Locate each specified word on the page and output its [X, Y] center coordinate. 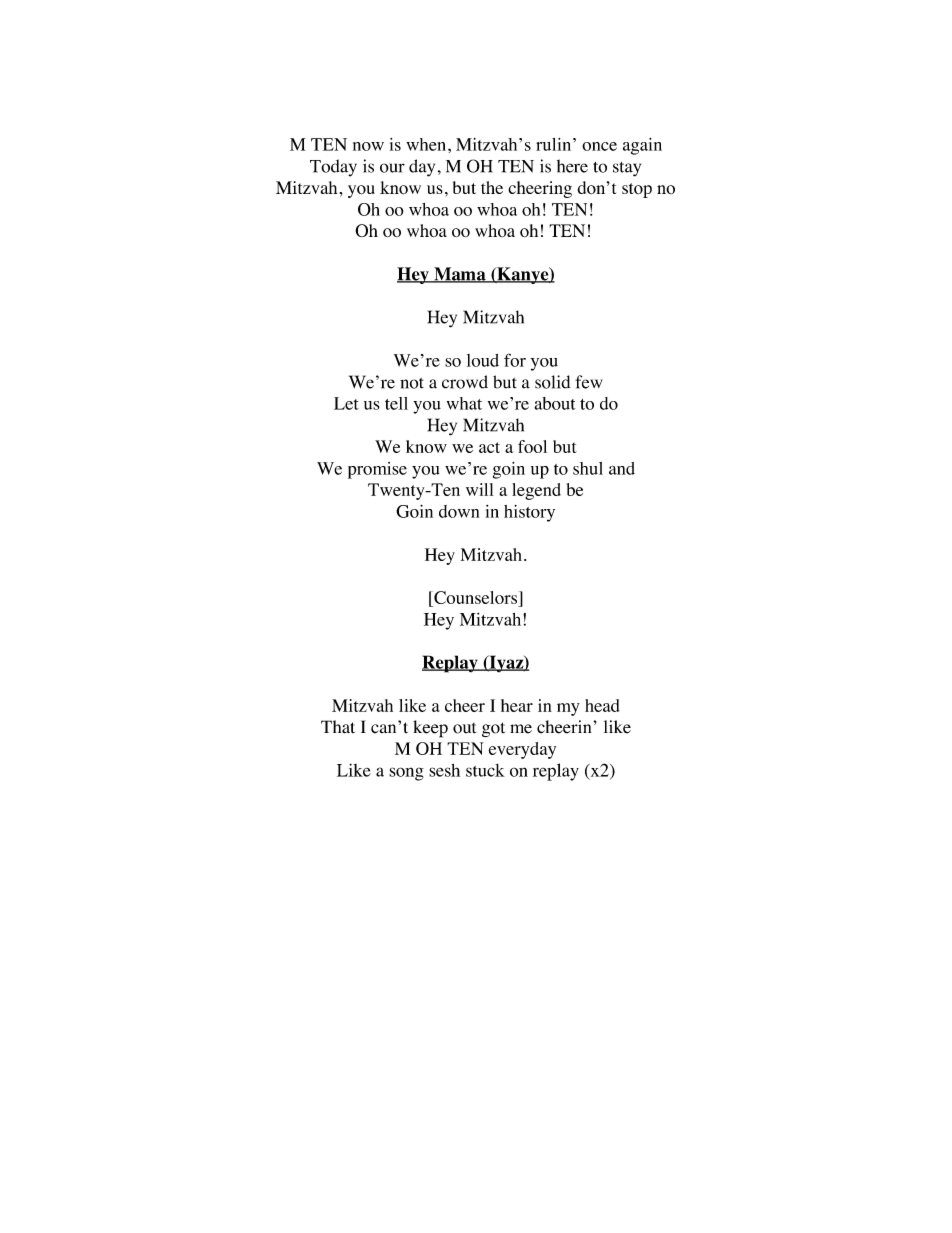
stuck [485, 770]
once [599, 146]
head [602, 705]
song [406, 774]
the [492, 187]
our [392, 168]
